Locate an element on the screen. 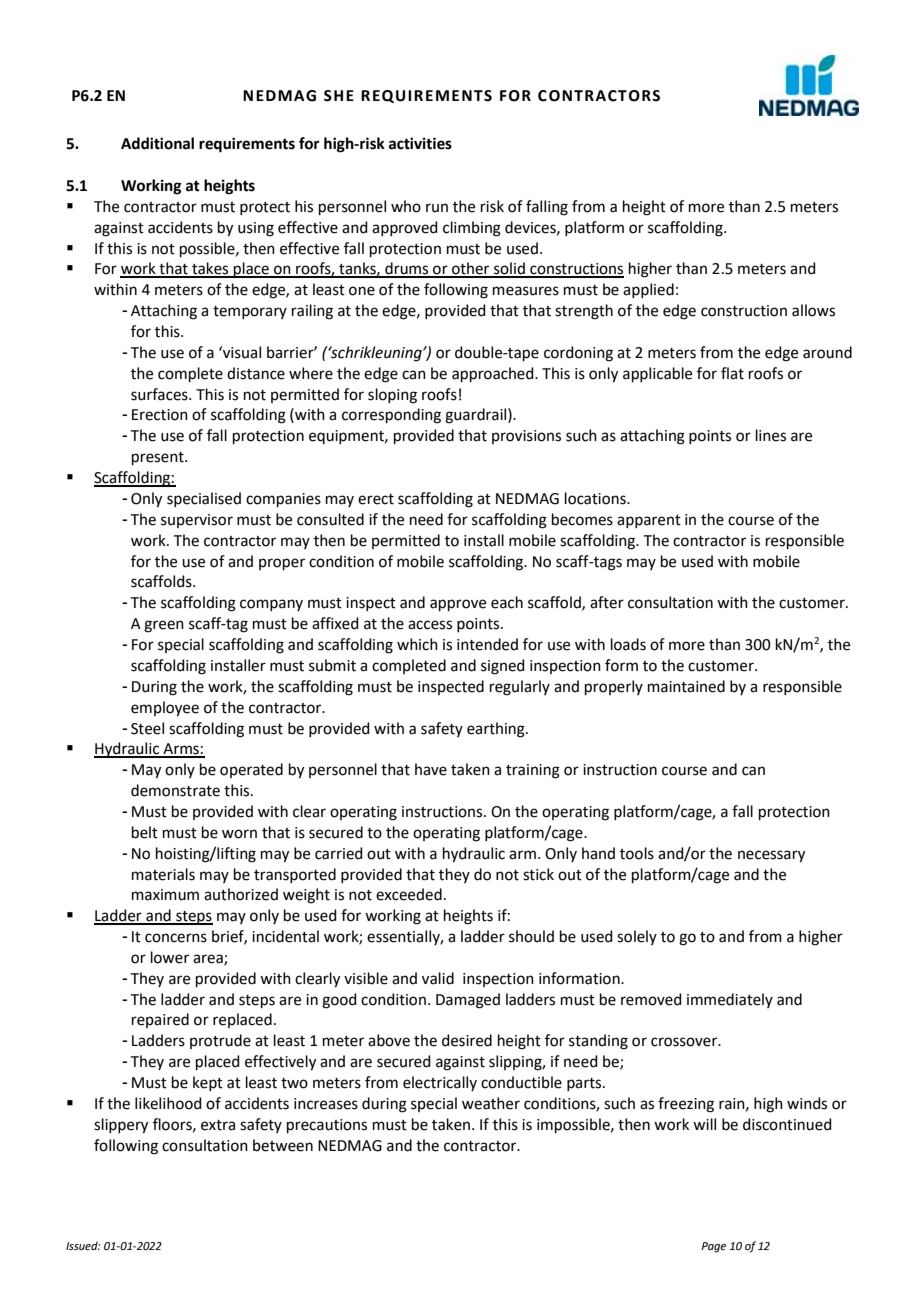 This screenshot has width=924, height=1308. area is located at coordinates (209, 960).
